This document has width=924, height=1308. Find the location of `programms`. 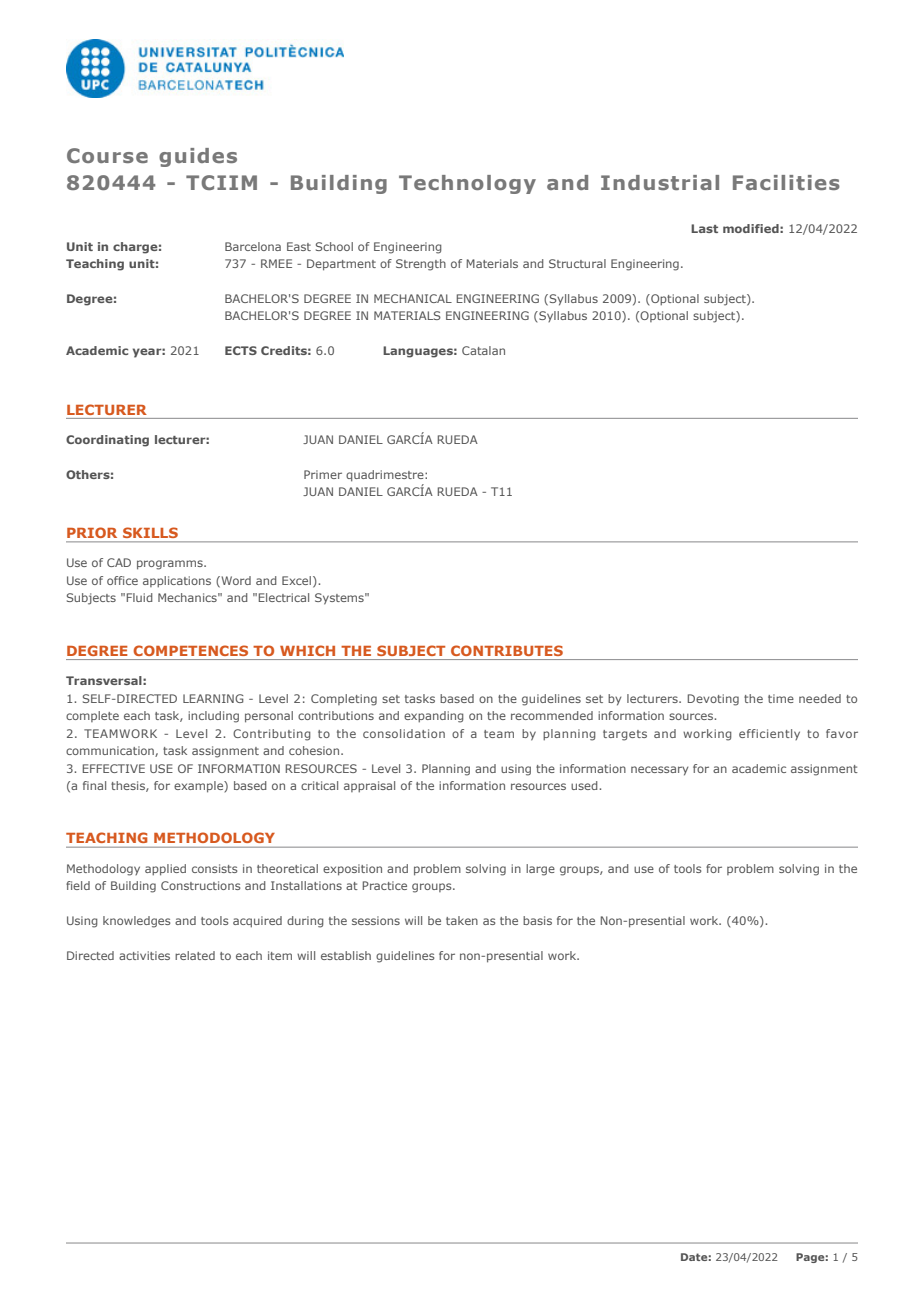

programms is located at coordinates (171, 565).
